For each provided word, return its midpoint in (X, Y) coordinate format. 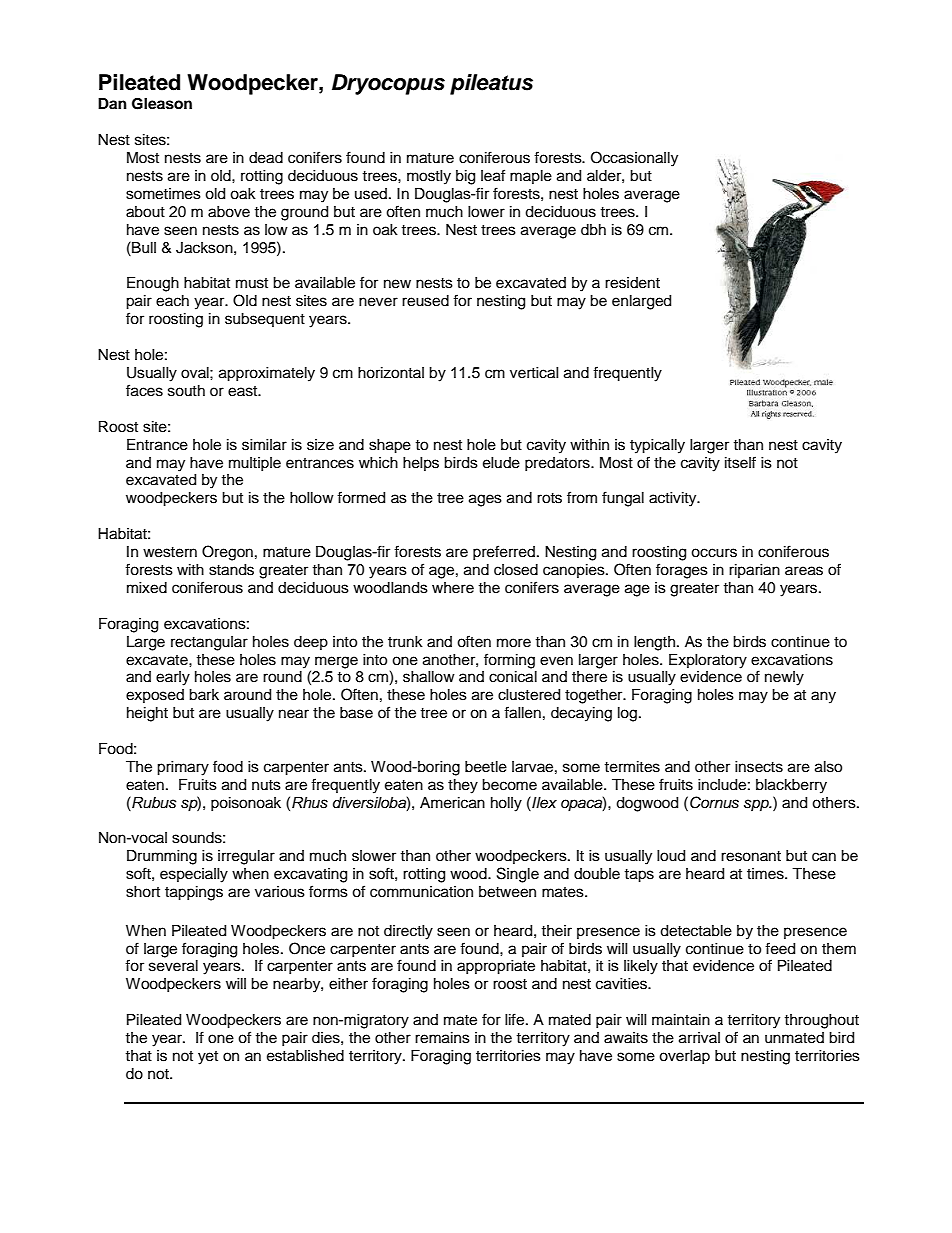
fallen (522, 712)
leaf (493, 175)
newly (784, 678)
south (186, 391)
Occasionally (634, 159)
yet (208, 1058)
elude (501, 463)
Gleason (162, 104)
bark (204, 695)
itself (740, 462)
